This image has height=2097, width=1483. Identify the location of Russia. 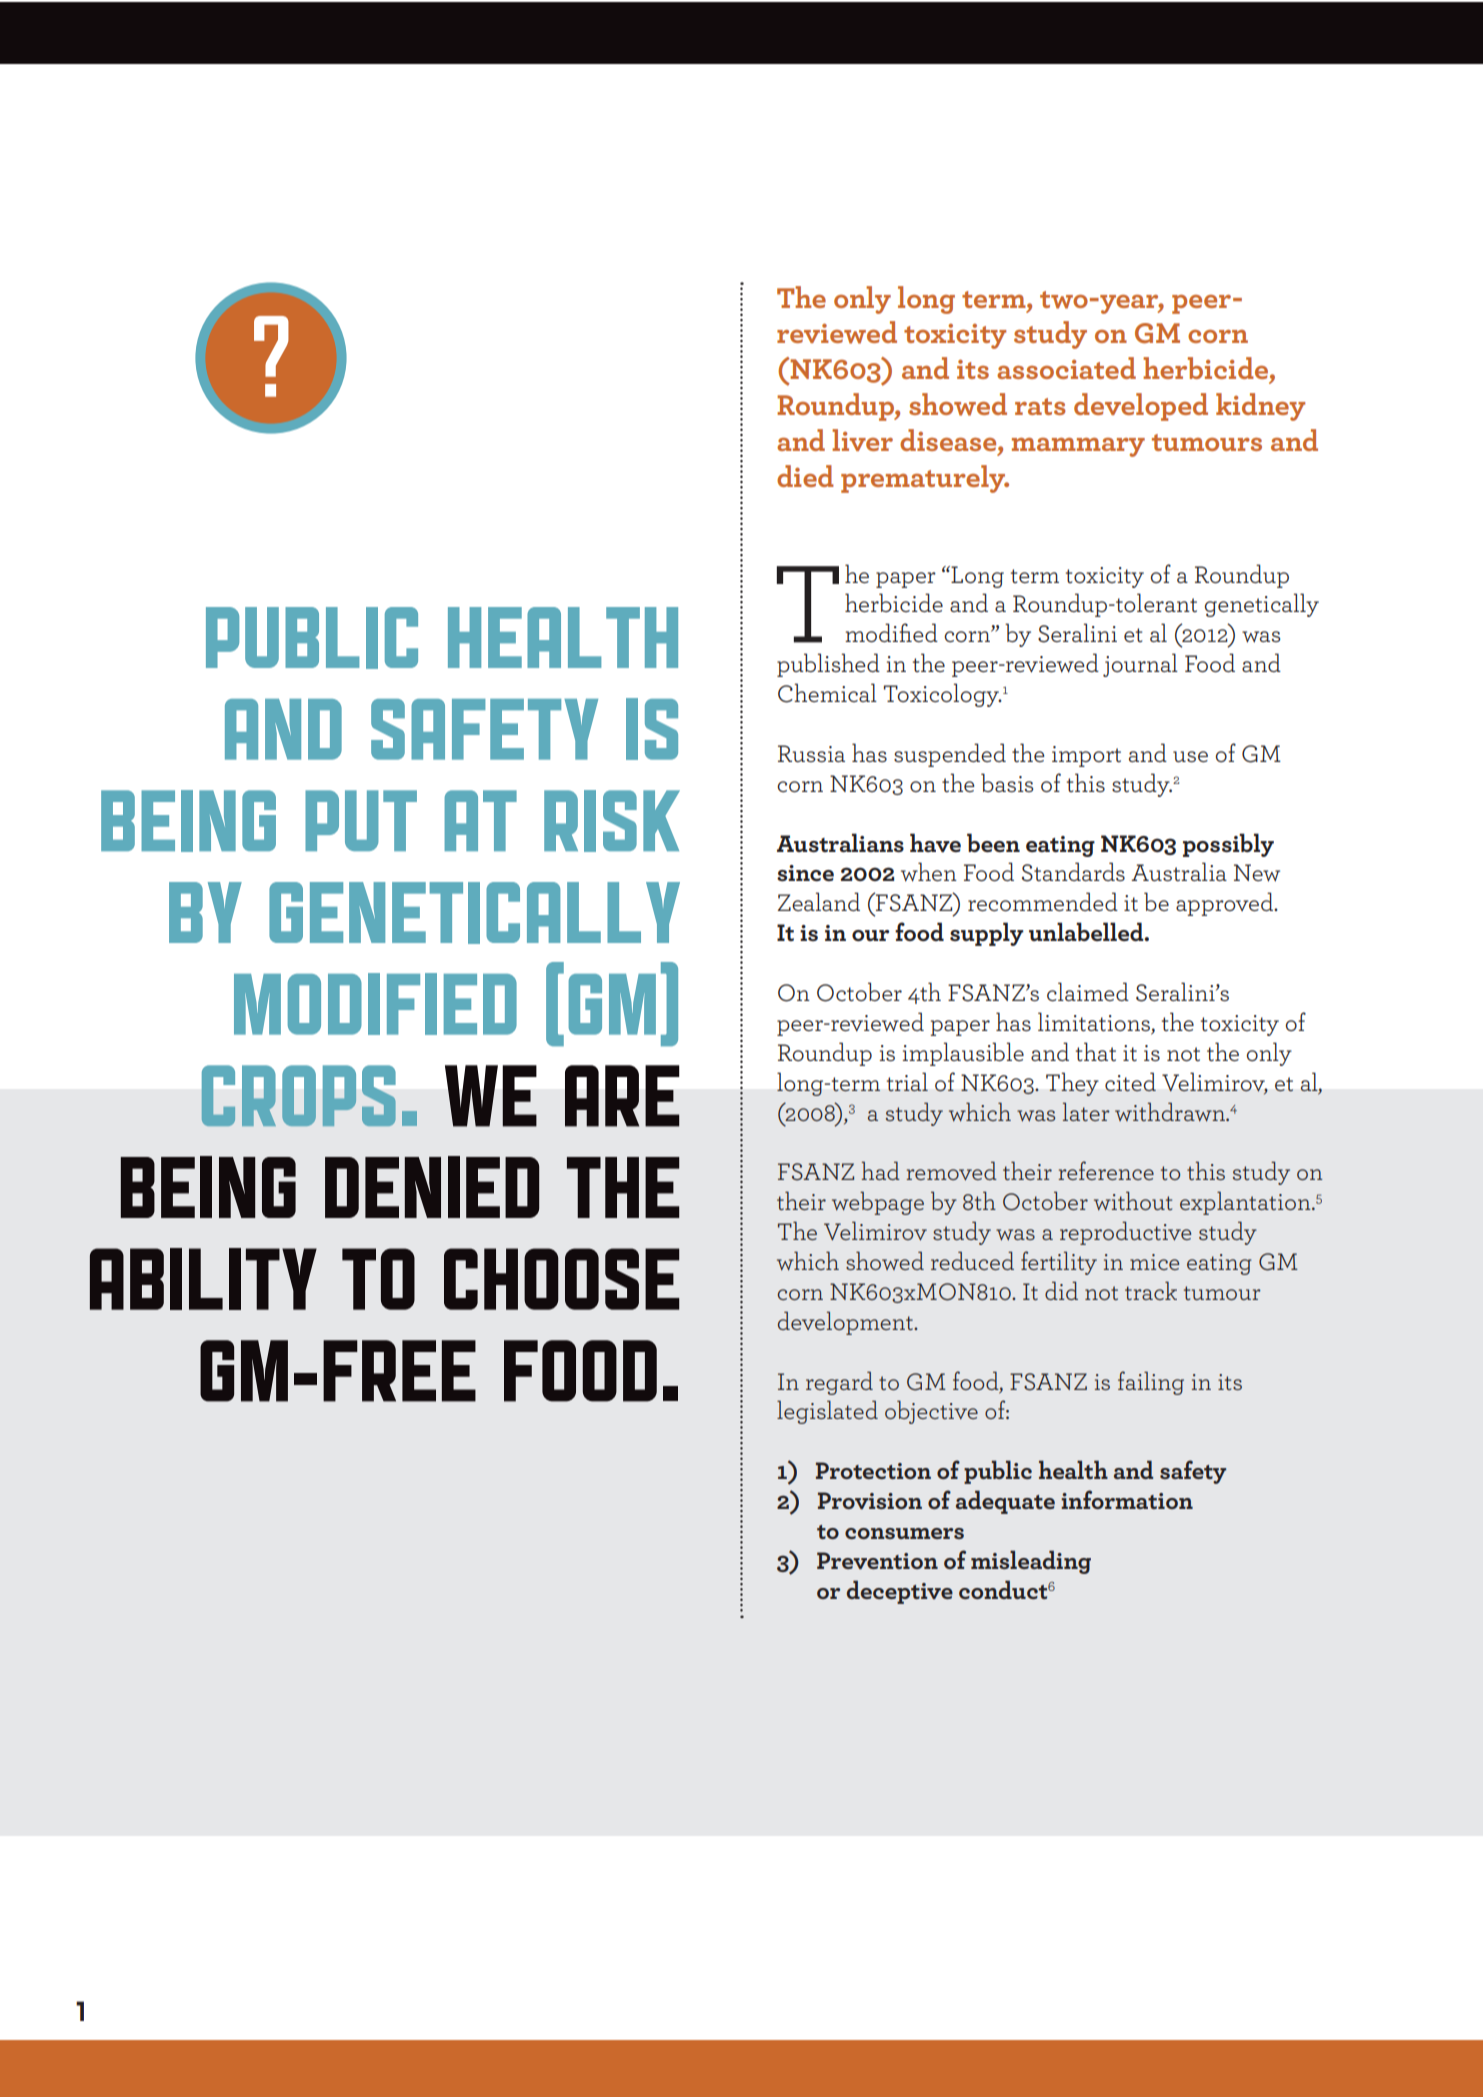
(811, 753).
